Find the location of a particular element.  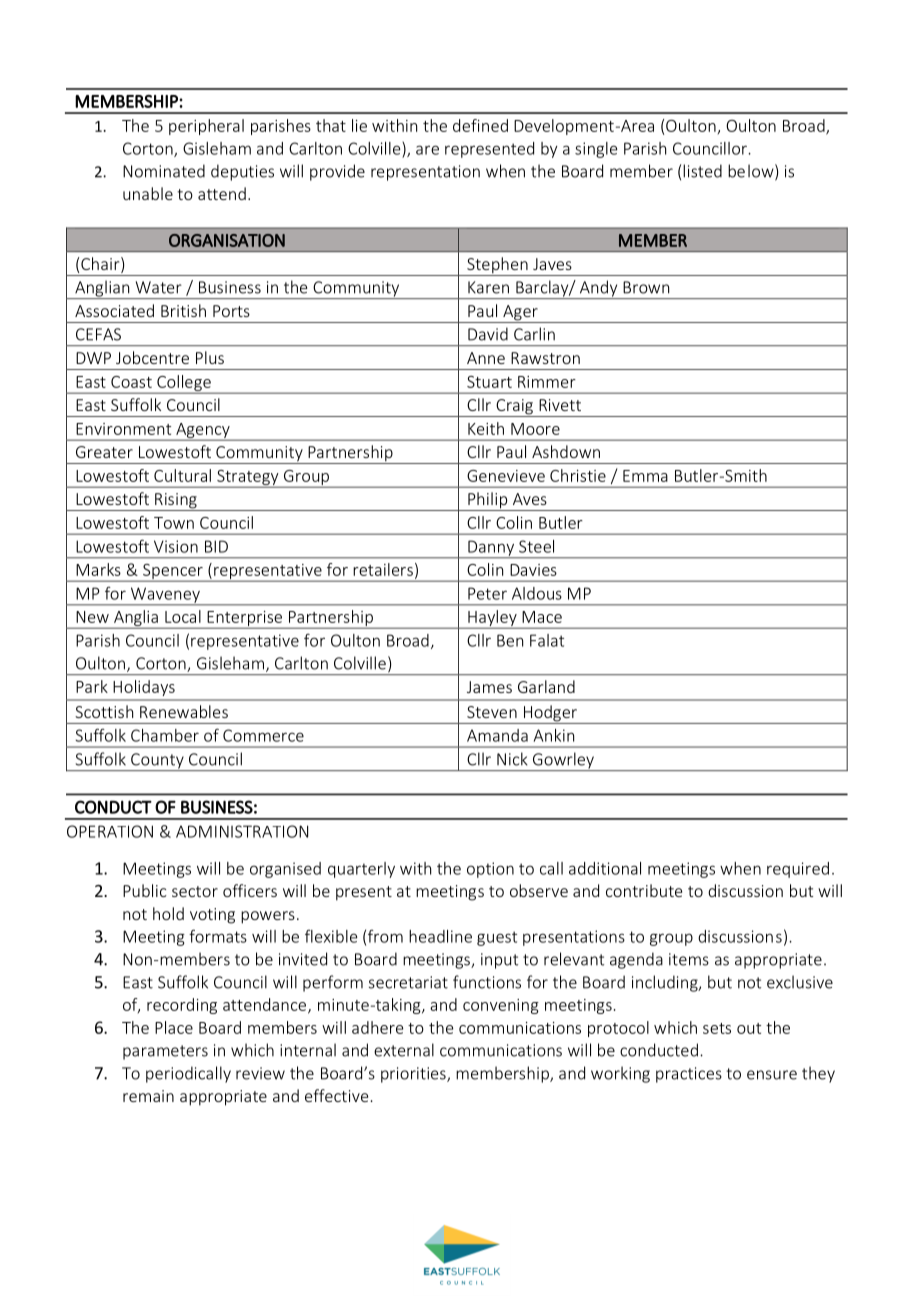

David is located at coordinates (488, 334).
